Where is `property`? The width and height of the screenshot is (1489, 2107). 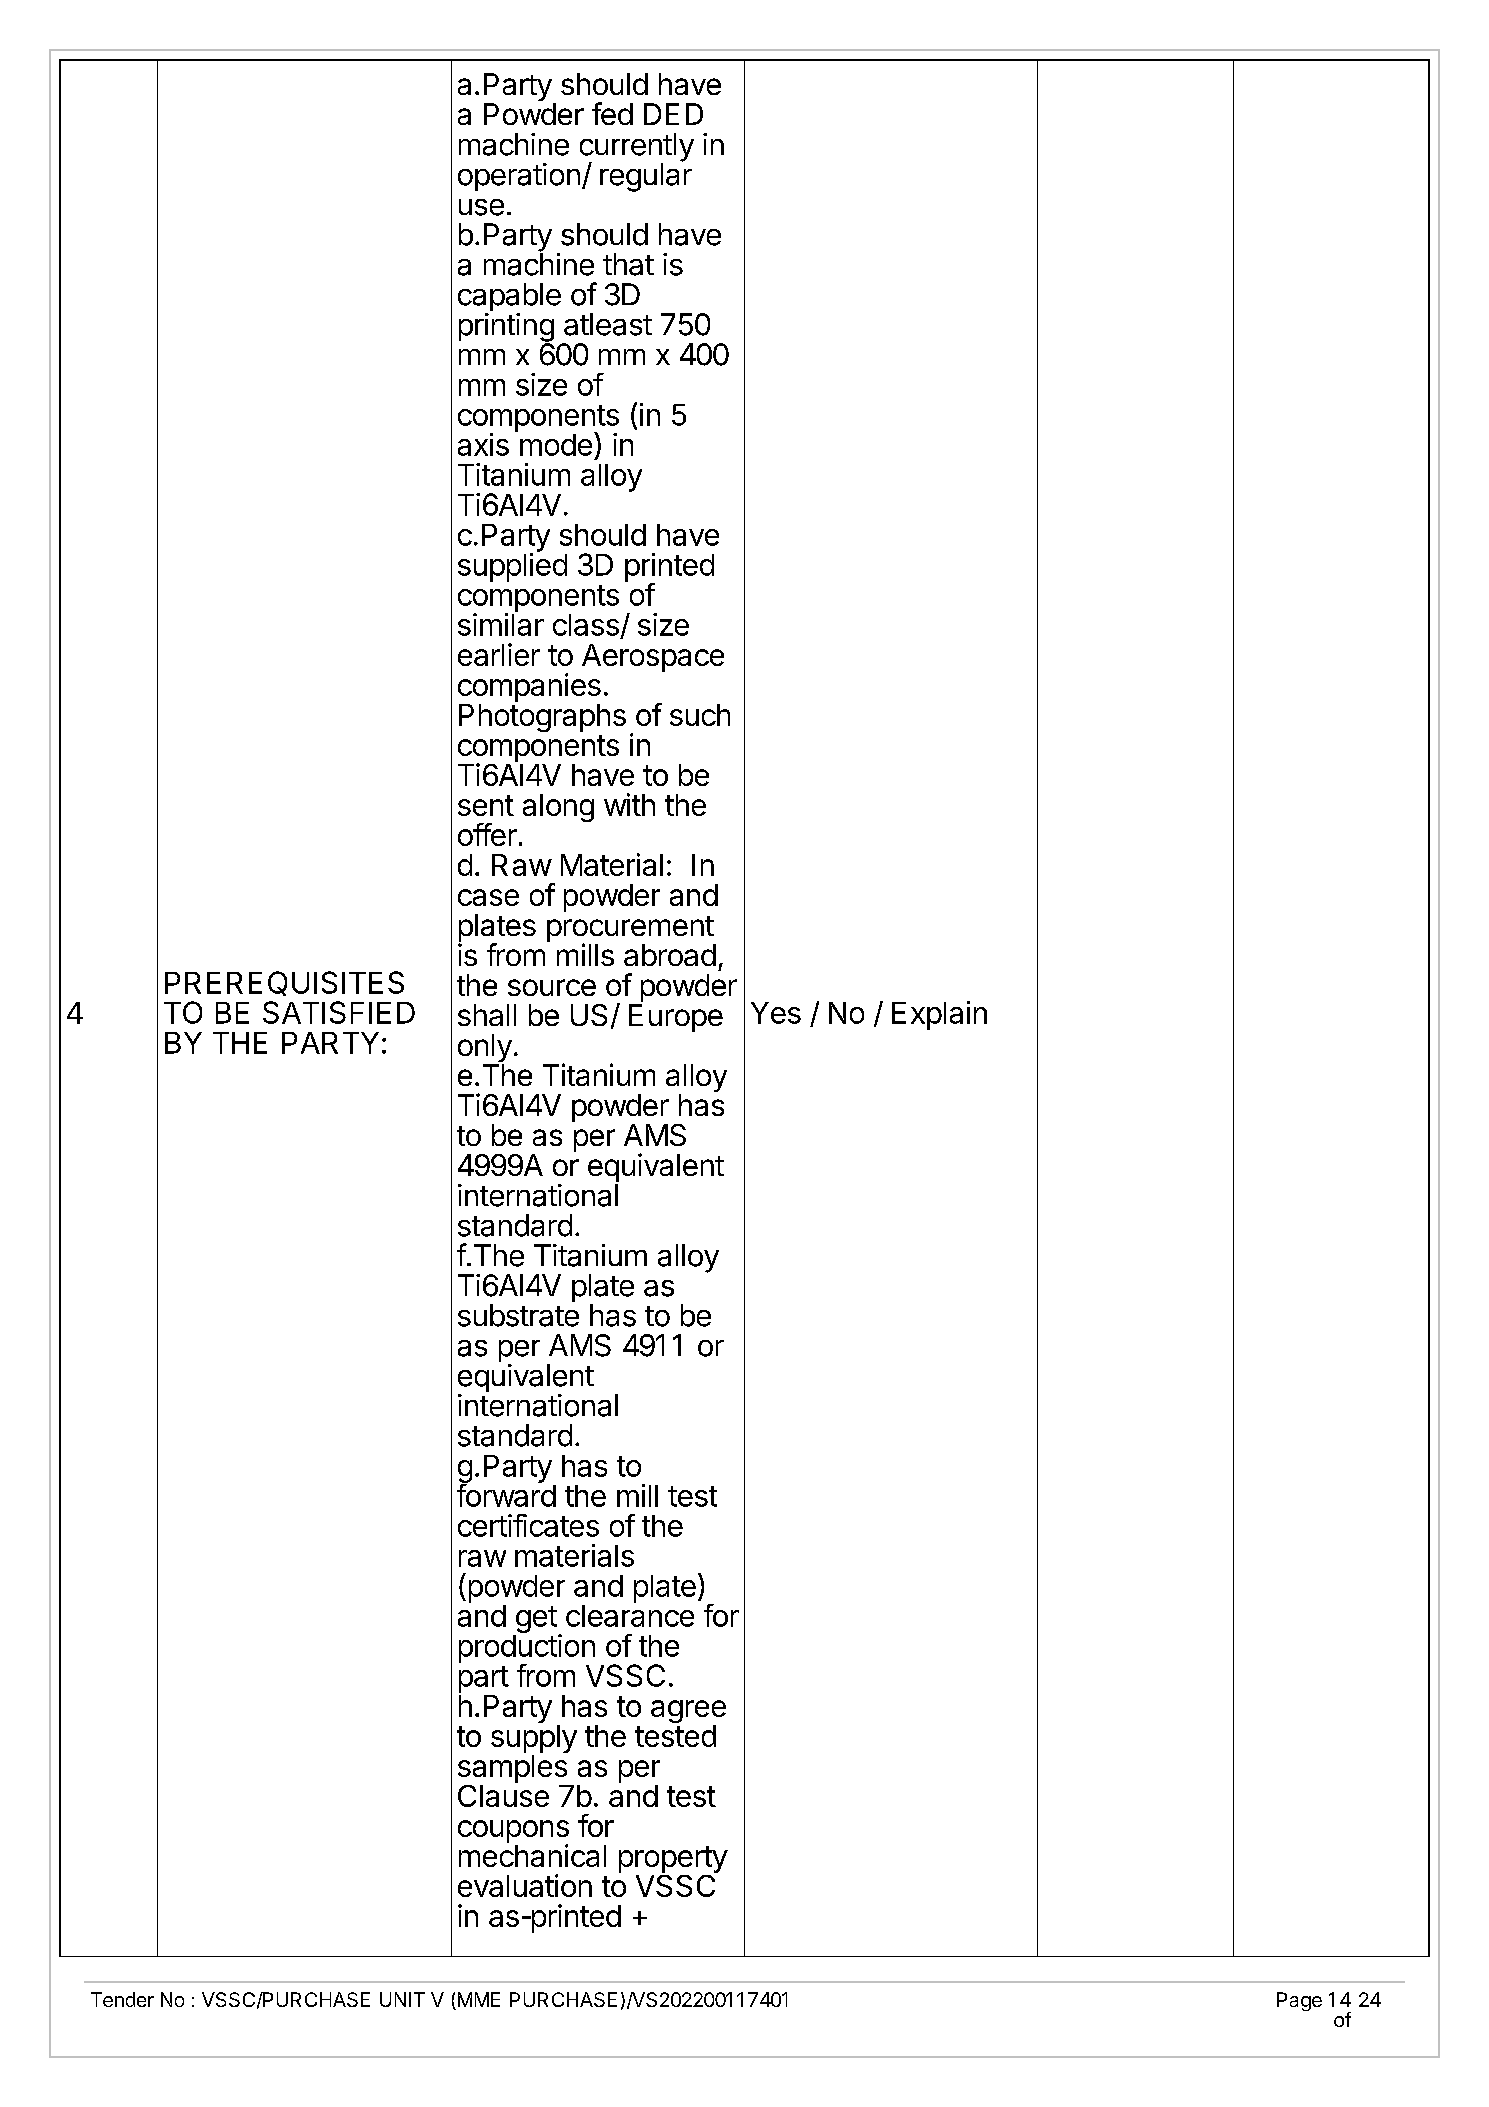
property is located at coordinates (673, 1861).
